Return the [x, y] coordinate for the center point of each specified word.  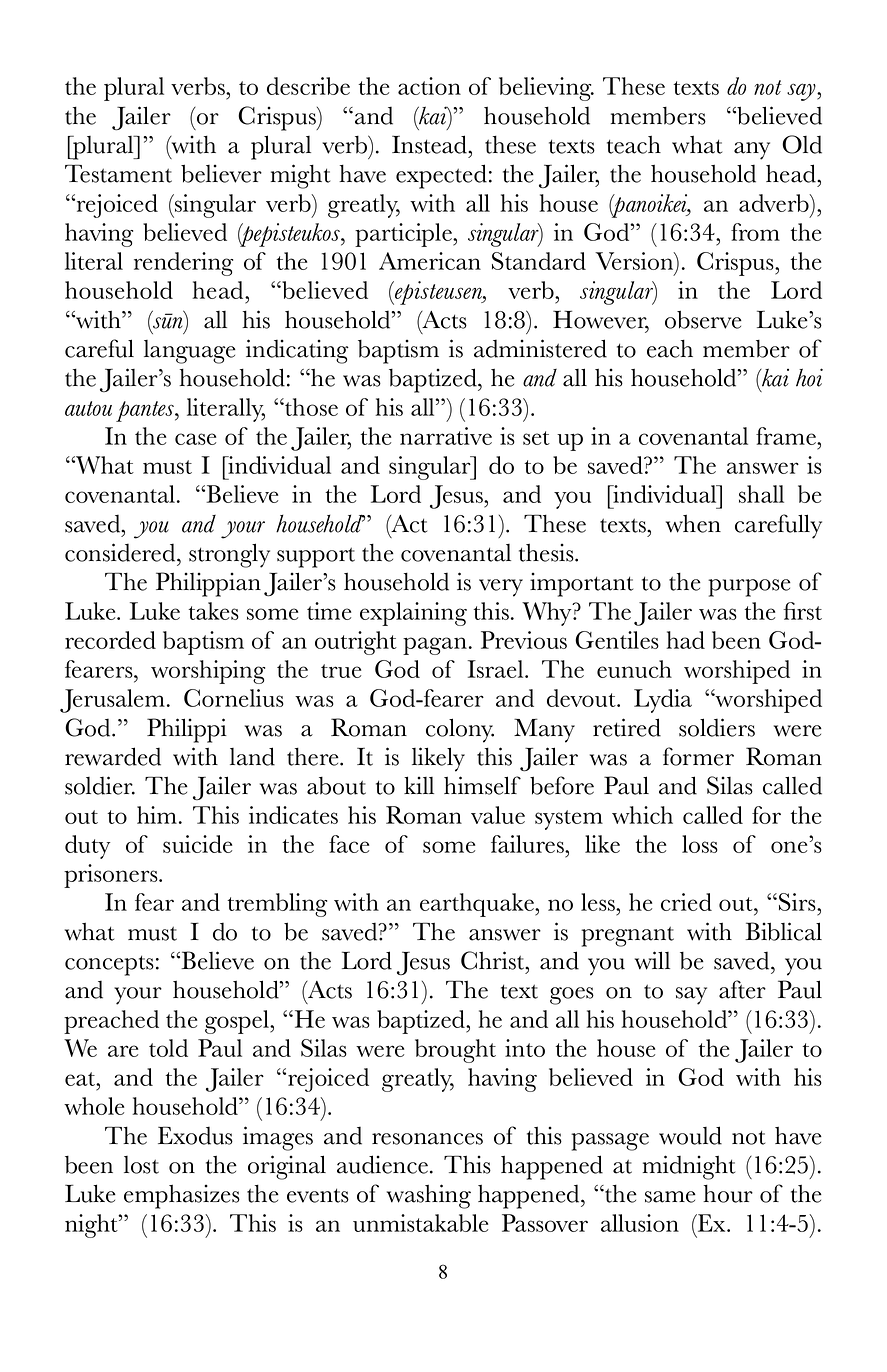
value [498, 815]
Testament [118, 173]
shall [761, 494]
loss [700, 844]
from [755, 232]
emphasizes [182, 1196]
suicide [197, 844]
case [195, 439]
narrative [446, 436]
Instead [431, 144]
